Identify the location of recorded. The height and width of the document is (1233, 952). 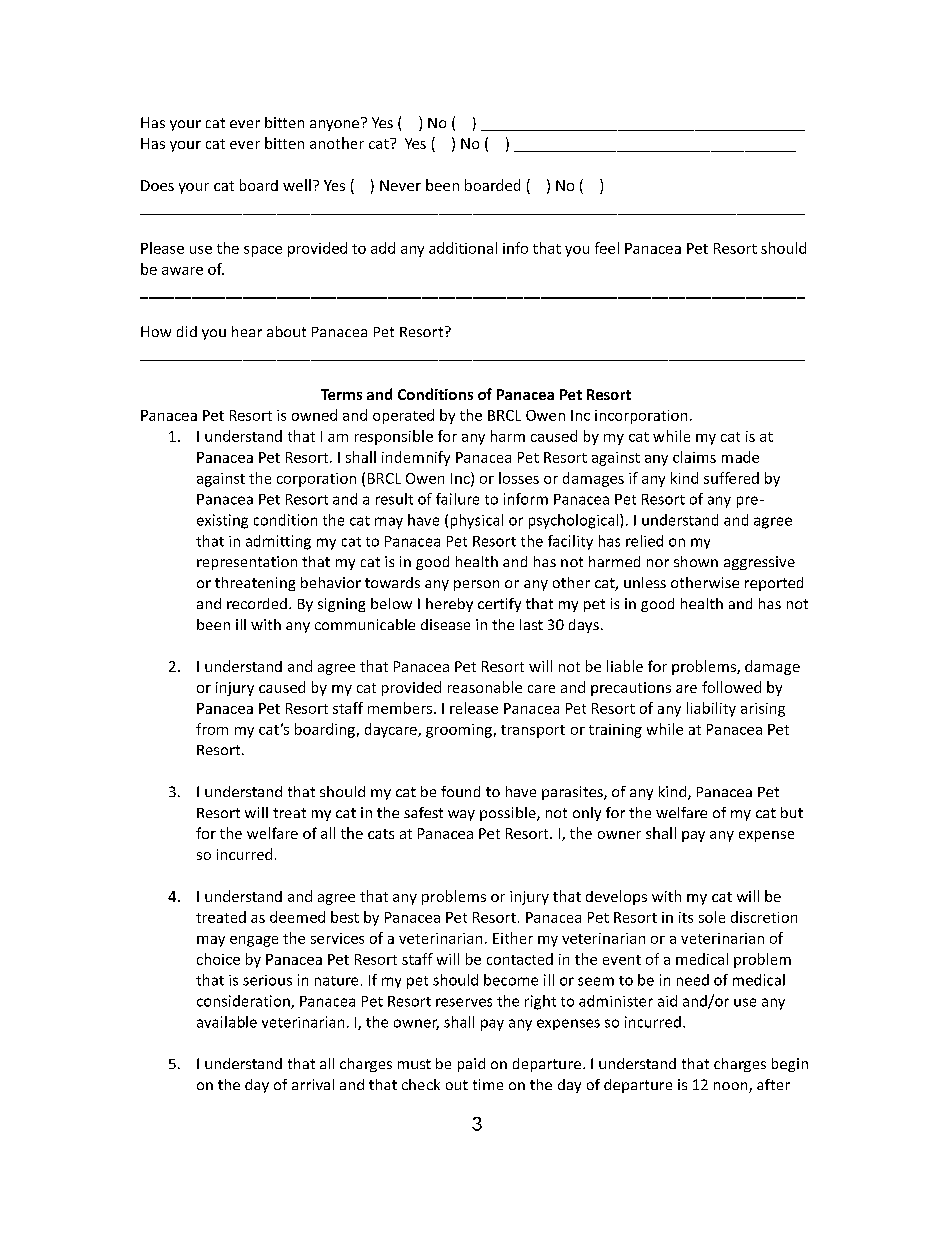
(257, 603).
